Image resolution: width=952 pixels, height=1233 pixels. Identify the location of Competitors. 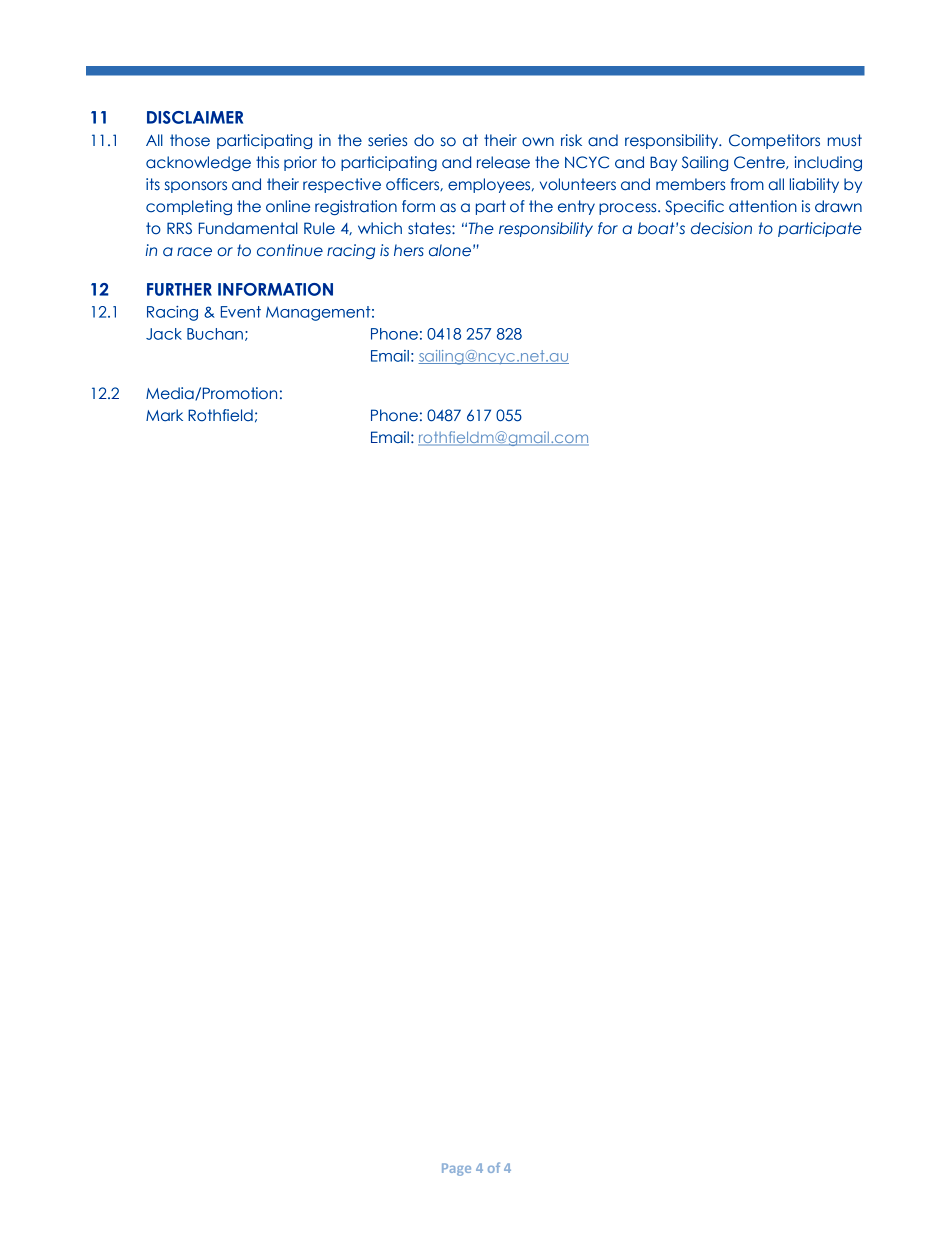
(774, 141).
